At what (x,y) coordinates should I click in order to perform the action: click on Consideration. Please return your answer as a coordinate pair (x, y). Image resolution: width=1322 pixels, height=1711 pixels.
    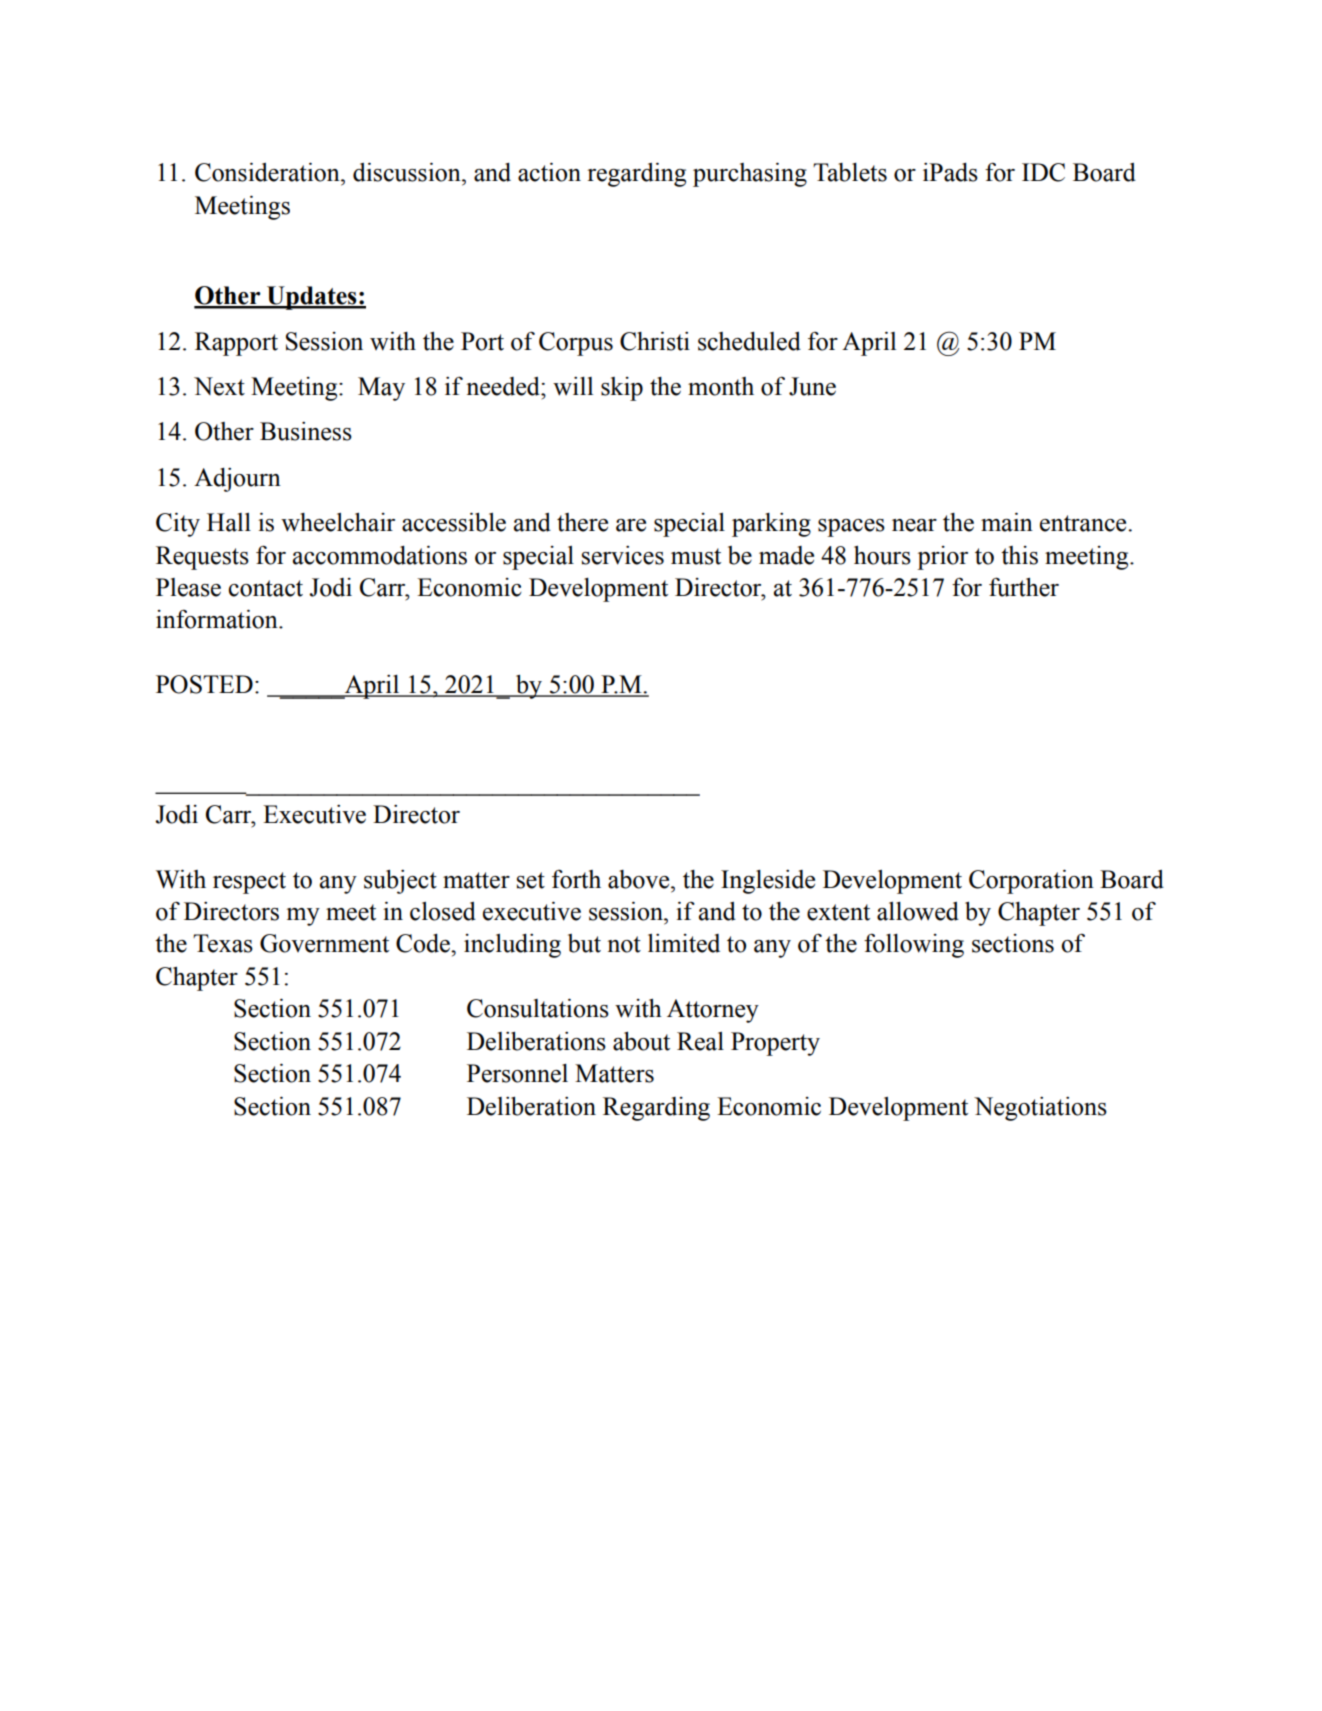
    Looking at the image, I should click on (268, 172).
